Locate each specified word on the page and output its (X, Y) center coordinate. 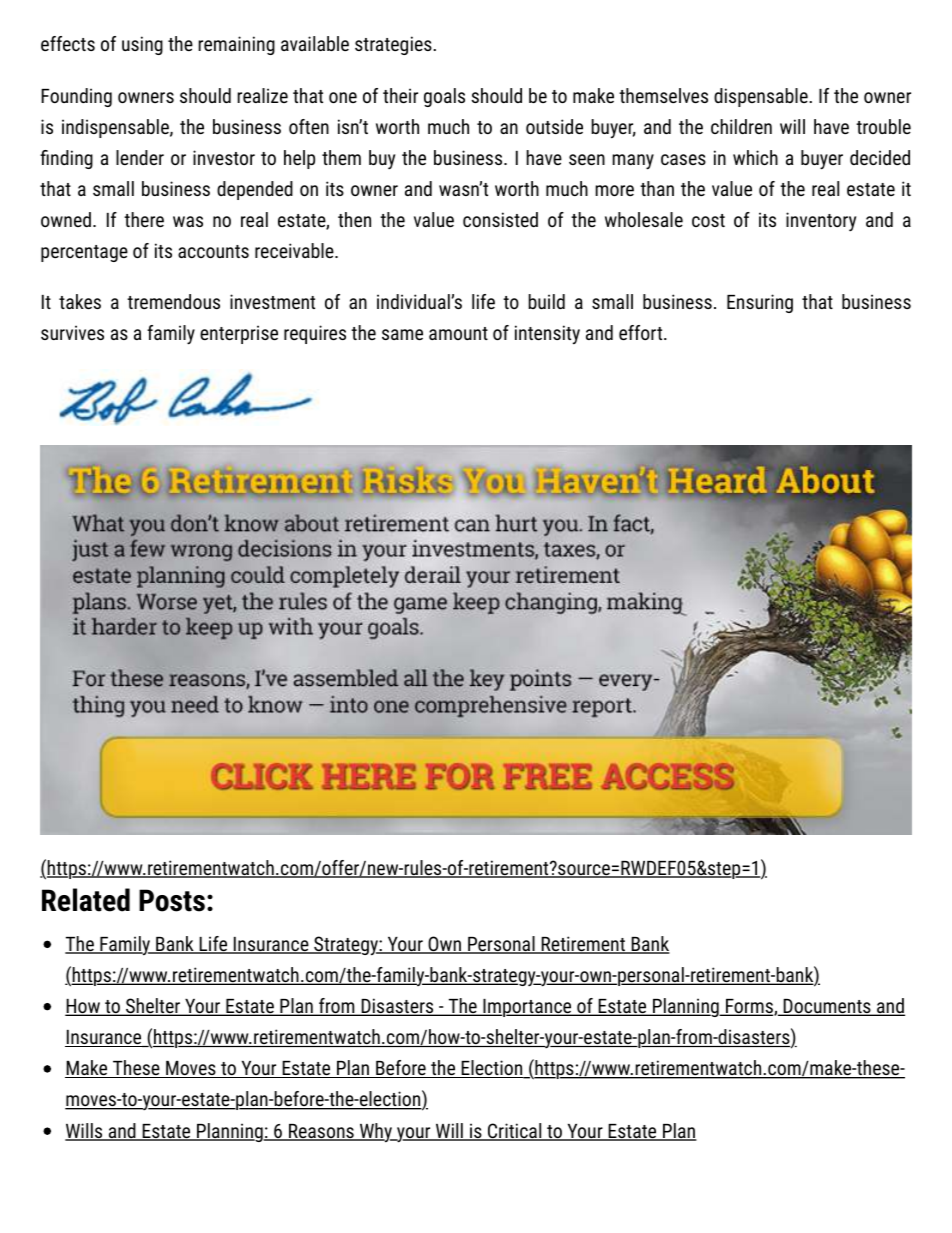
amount (458, 333)
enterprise (239, 334)
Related (86, 900)
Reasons (321, 1132)
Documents (827, 1007)
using (142, 45)
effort (642, 332)
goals (444, 97)
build (546, 301)
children (741, 126)
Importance (527, 1008)
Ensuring (760, 303)
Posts (172, 900)
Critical (515, 1132)
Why (376, 1133)
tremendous (173, 301)
